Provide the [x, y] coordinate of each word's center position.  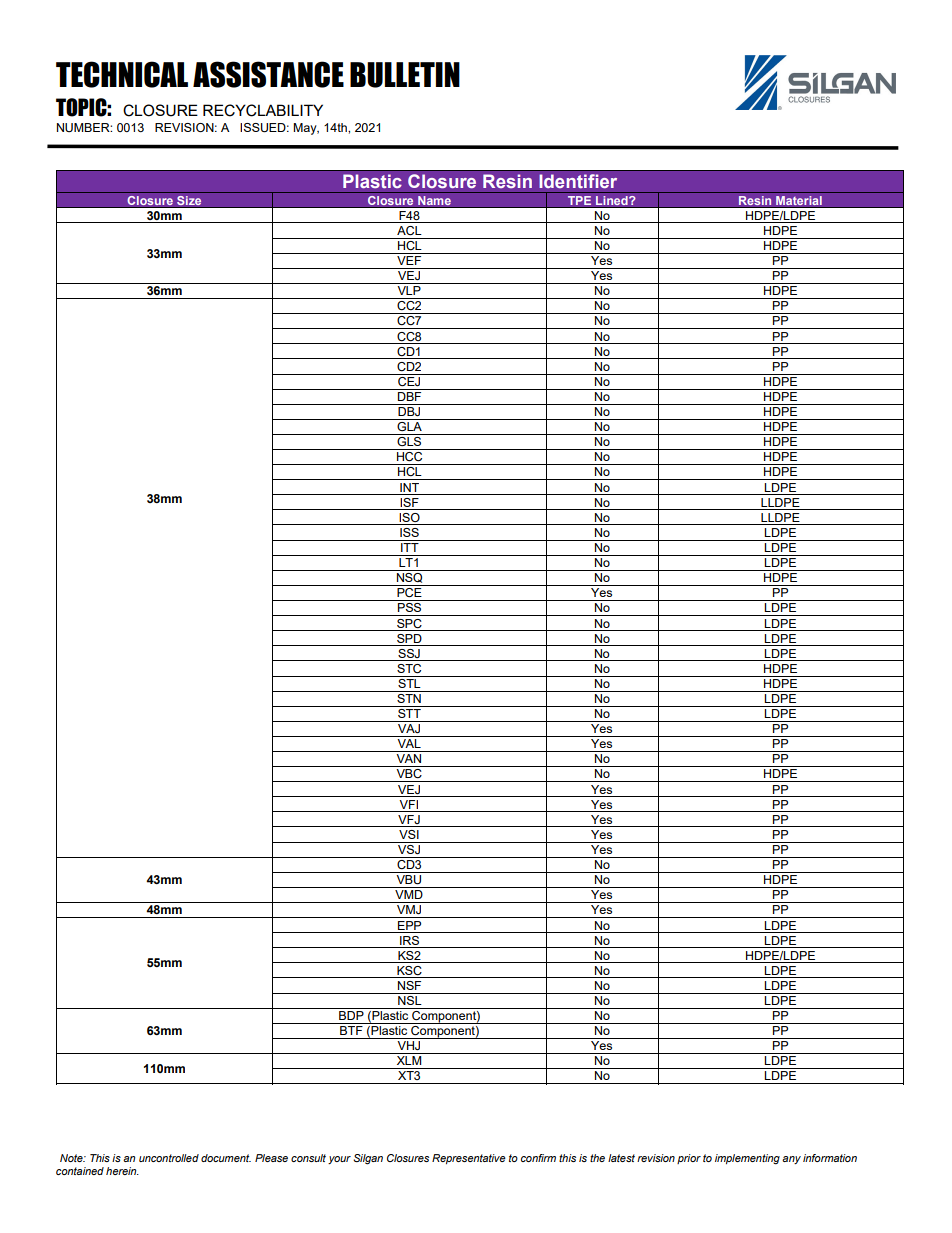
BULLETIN [405, 75]
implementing [747, 1159]
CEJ [409, 380]
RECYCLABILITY [263, 110]
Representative [469, 1159]
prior [689, 1159]
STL [409, 682]
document [226, 1158]
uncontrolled [169, 1158]
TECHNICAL [122, 74]
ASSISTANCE [268, 74]
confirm [538, 1158]
